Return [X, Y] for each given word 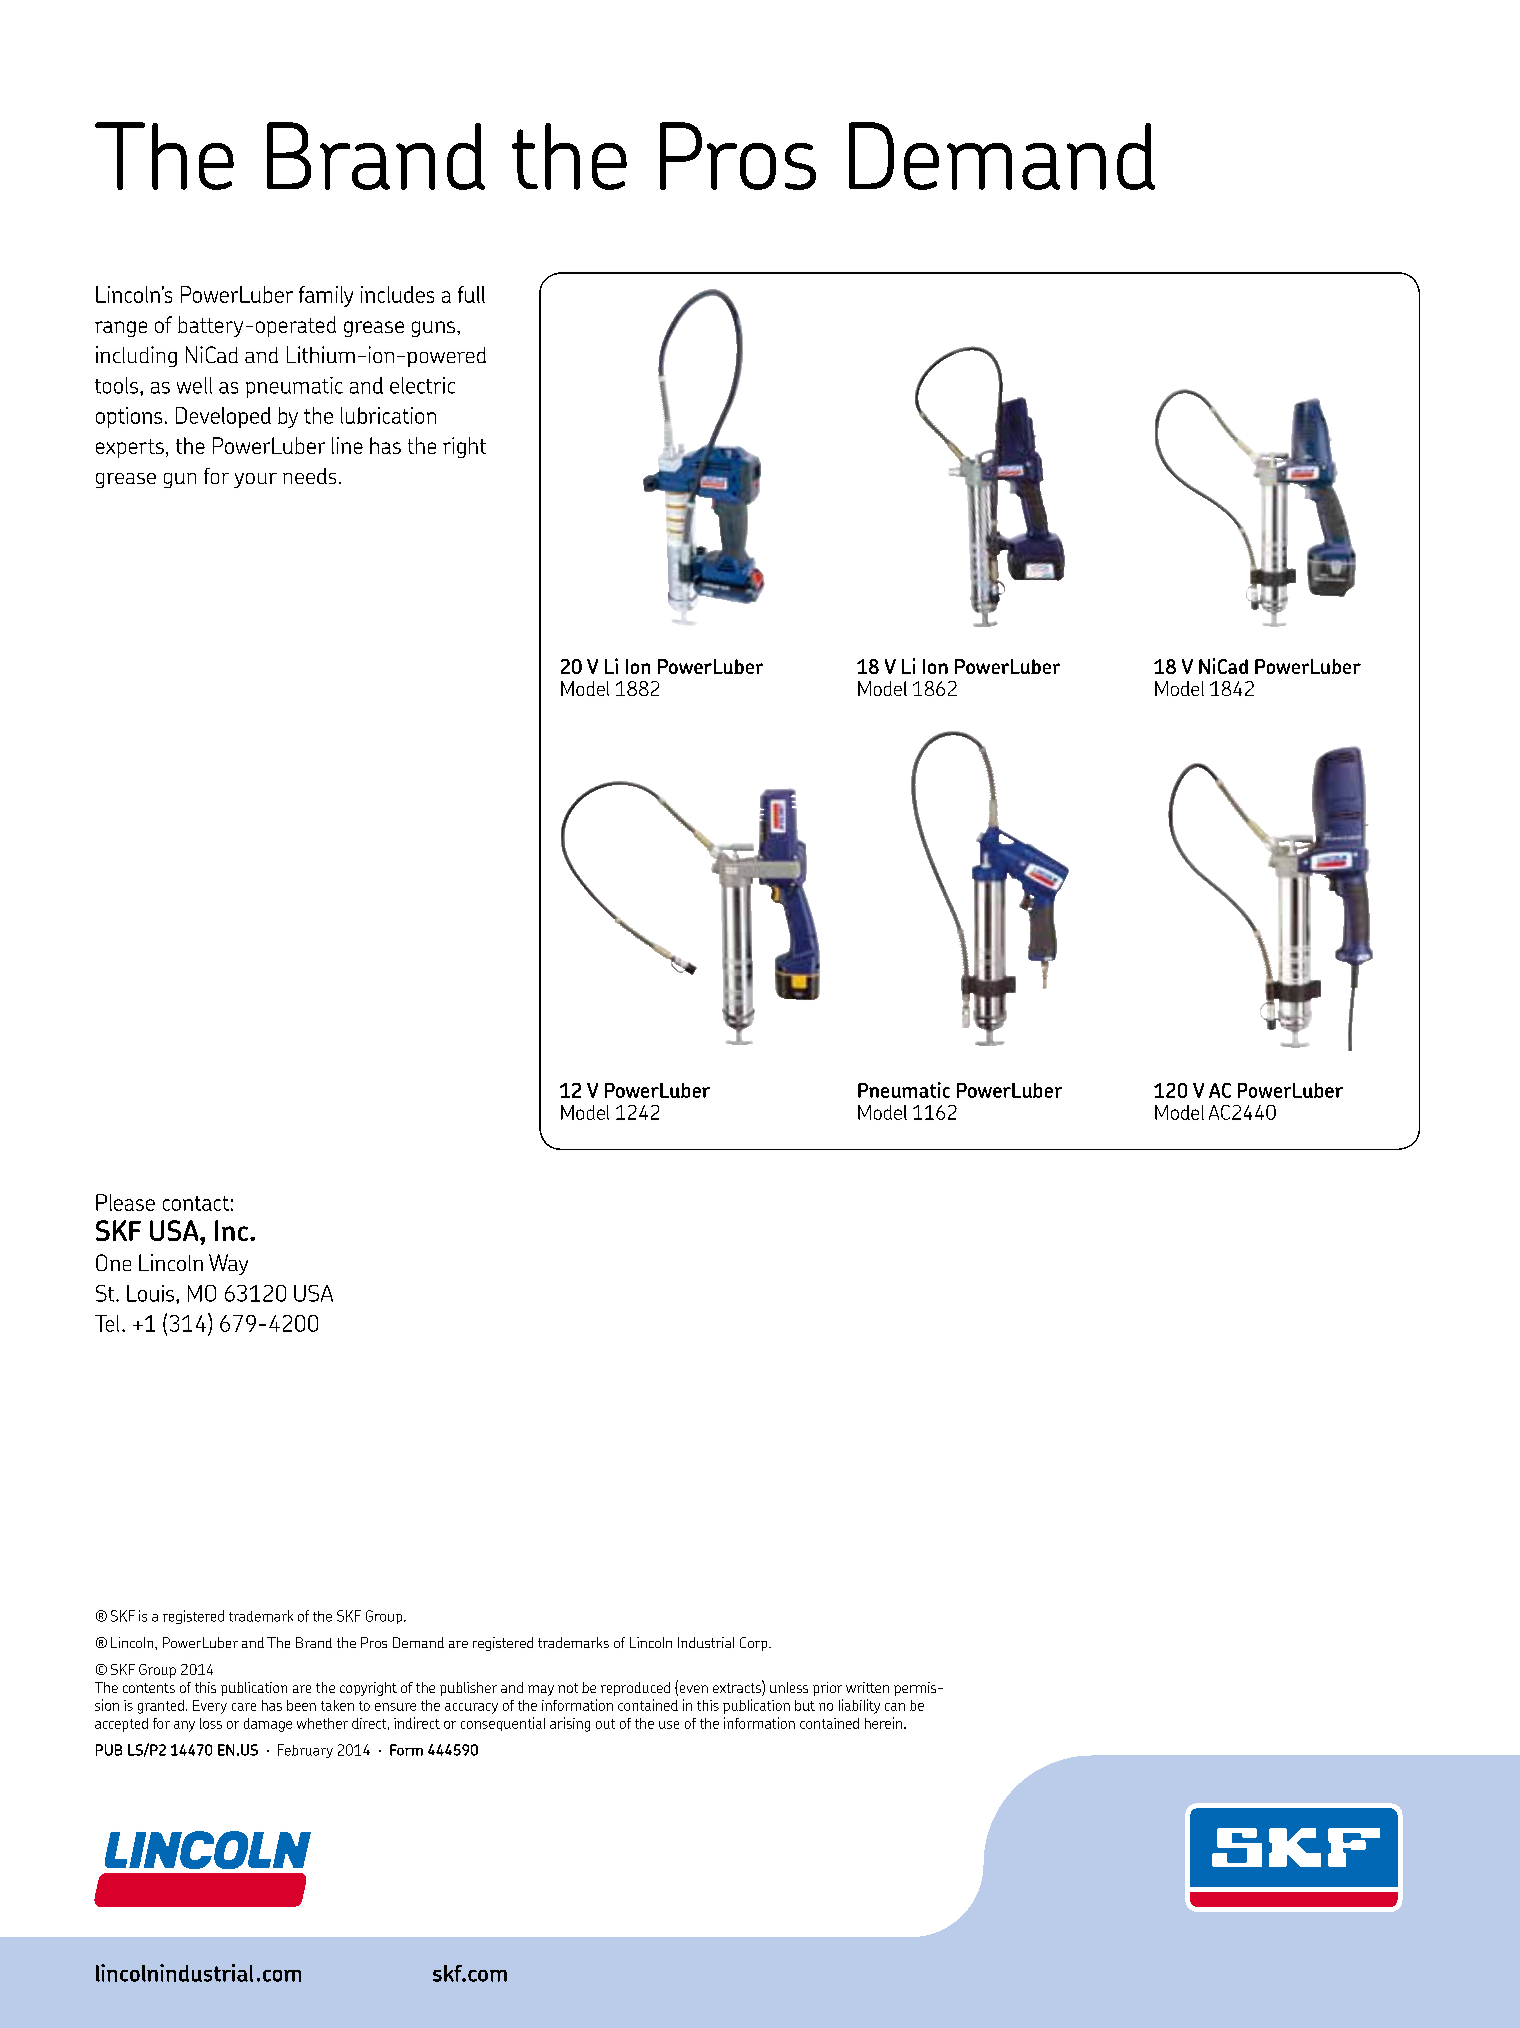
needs [309, 476]
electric [422, 385]
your [255, 480]
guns [433, 329]
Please [125, 1202]
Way [228, 1264]
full [471, 294]
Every [210, 1707]
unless [789, 1687]
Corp [755, 1644]
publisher [468, 1689]
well [194, 385]
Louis [150, 1293]
